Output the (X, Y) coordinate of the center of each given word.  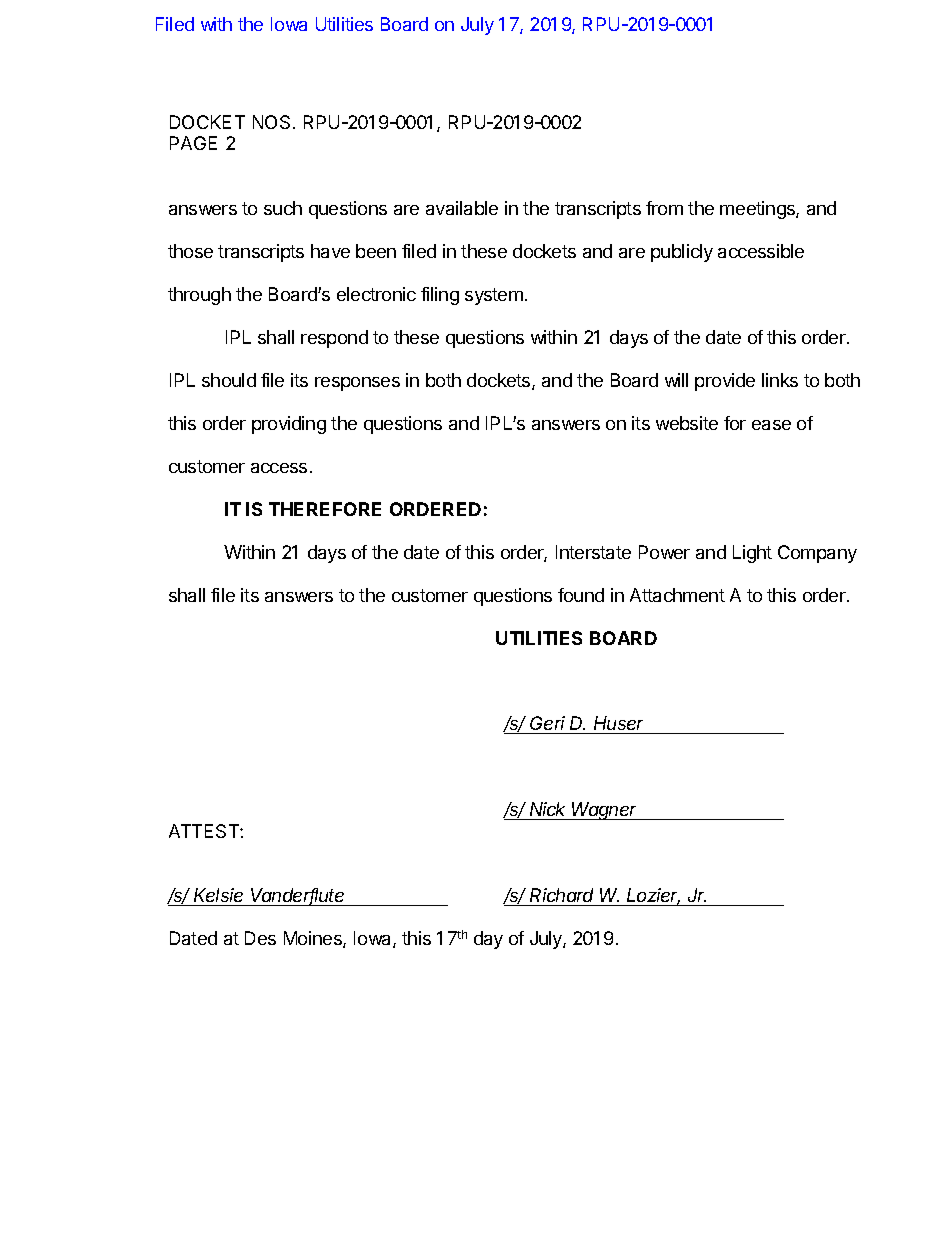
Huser (620, 725)
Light (752, 554)
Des (260, 938)
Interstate (593, 552)
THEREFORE (325, 509)
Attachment (677, 595)
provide (725, 382)
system (494, 296)
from (664, 208)
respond (334, 339)
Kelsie (218, 895)
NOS (271, 122)
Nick (547, 809)
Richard (561, 895)
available (462, 208)
